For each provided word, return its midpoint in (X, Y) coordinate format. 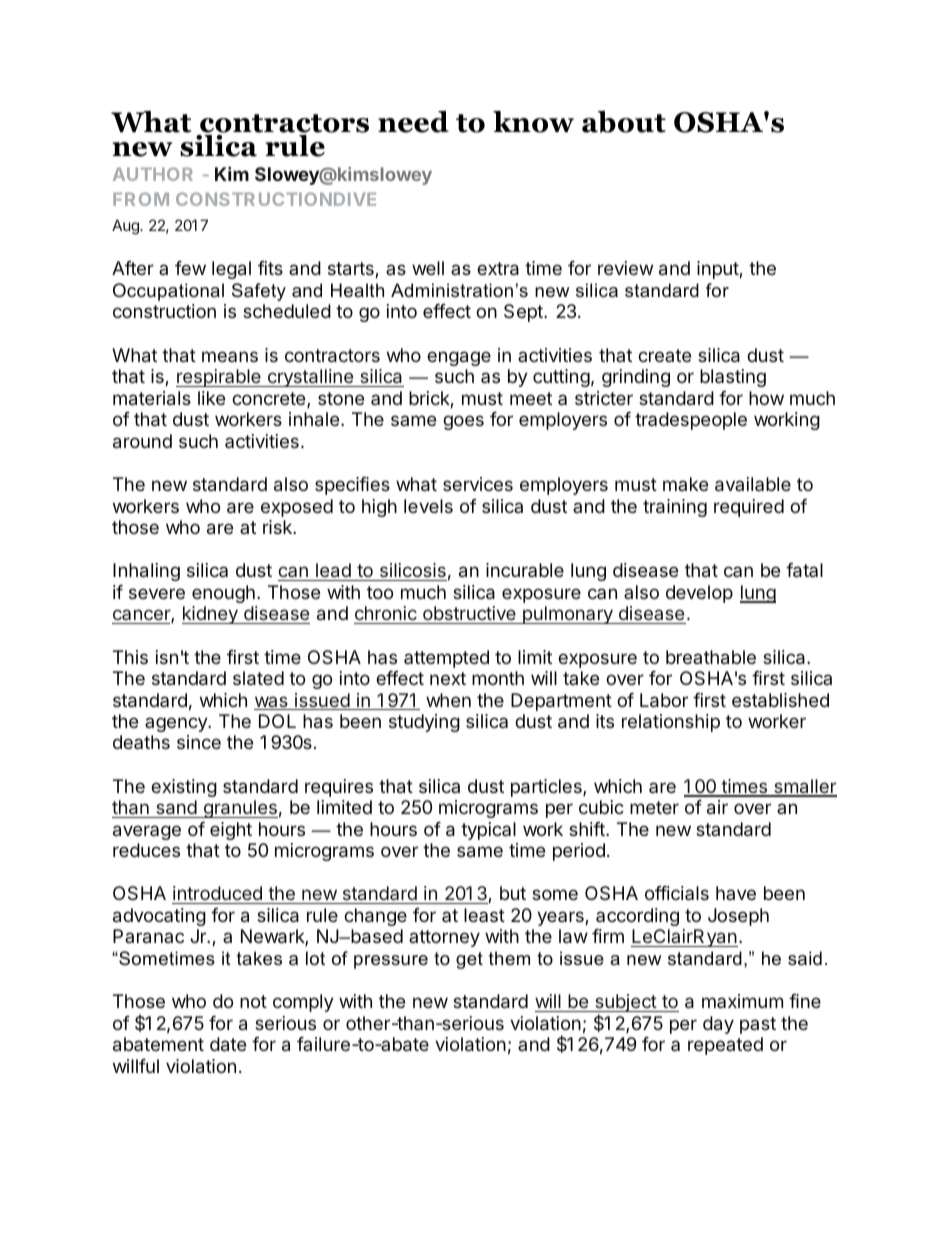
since (199, 742)
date (228, 1044)
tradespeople (691, 421)
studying (424, 723)
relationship (671, 723)
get (469, 960)
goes (463, 422)
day (718, 1025)
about (624, 122)
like (211, 398)
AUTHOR (153, 174)
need (413, 122)
